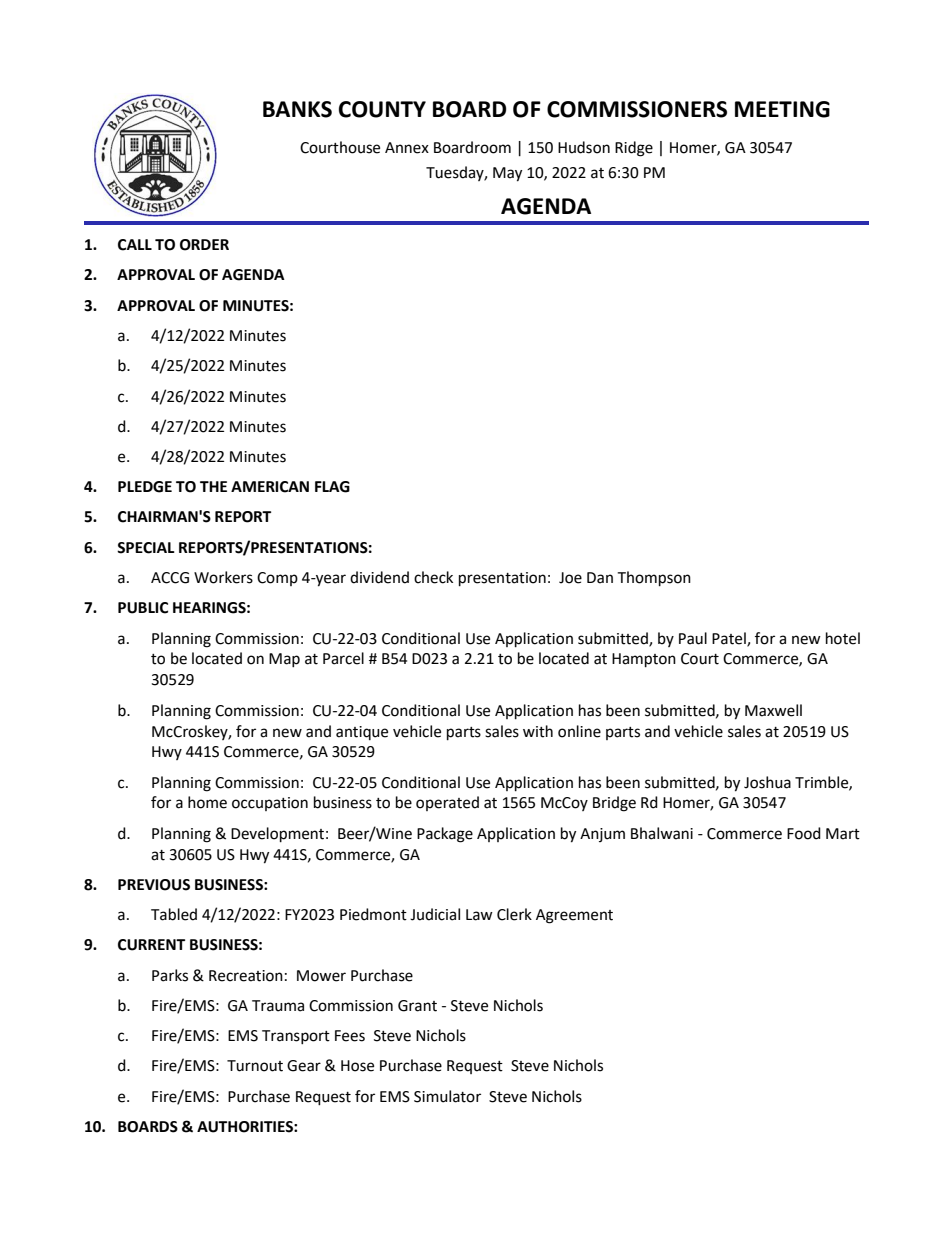 Image resolution: width=952 pixels, height=1233 pixels. Describe the element at coordinates (223, 577) in the screenshot. I see `Workers` at that location.
